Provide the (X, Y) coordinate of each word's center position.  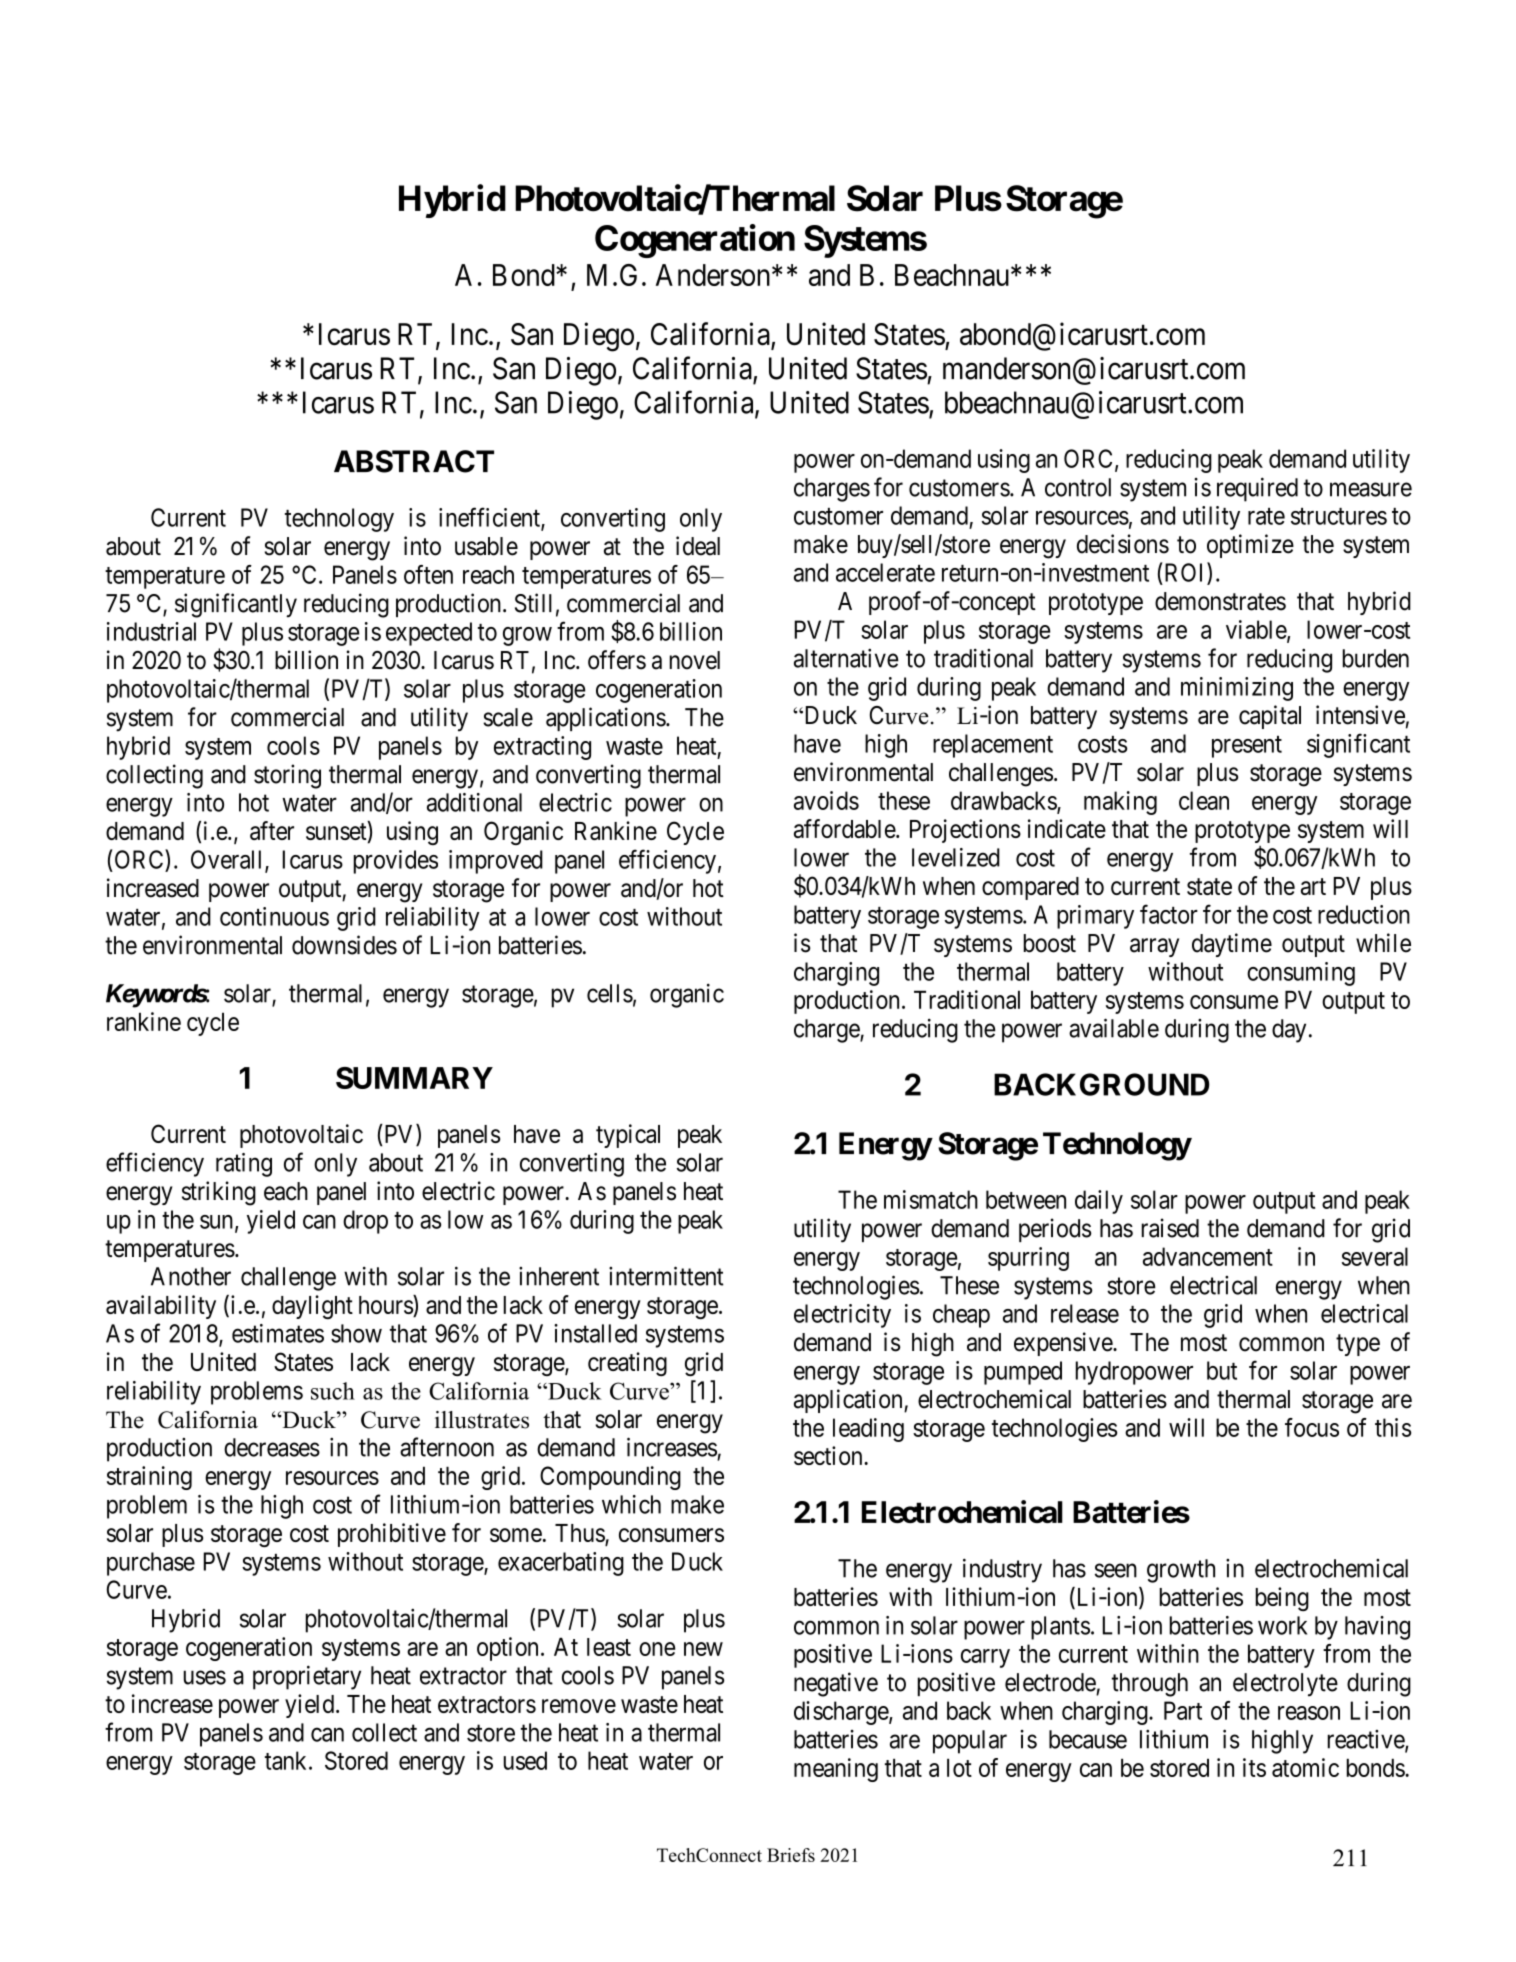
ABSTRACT (414, 461)
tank (287, 1760)
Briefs (791, 1855)
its (1254, 1767)
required (1257, 489)
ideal (698, 546)
